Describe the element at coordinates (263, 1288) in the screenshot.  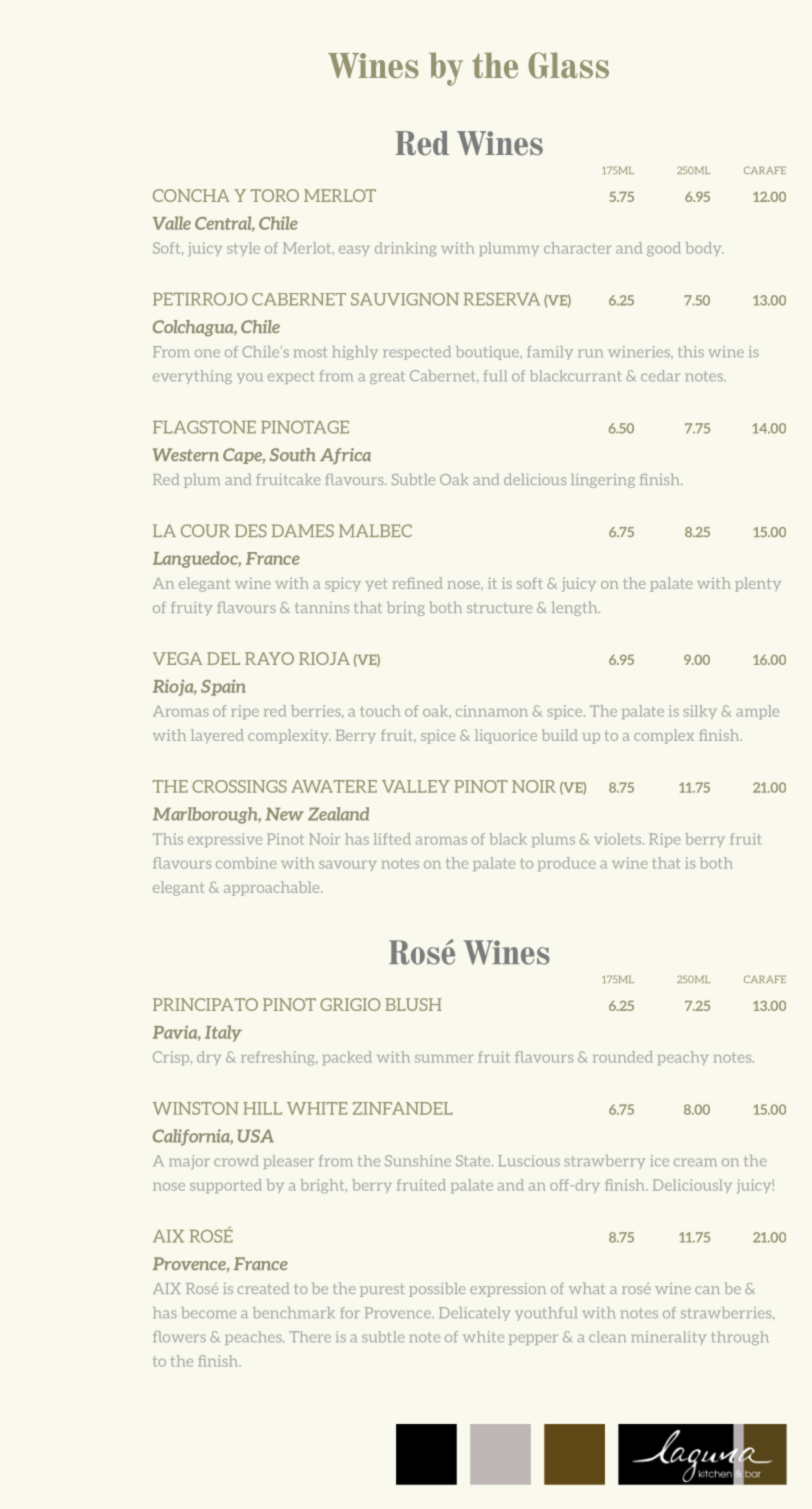
I see `created` at that location.
